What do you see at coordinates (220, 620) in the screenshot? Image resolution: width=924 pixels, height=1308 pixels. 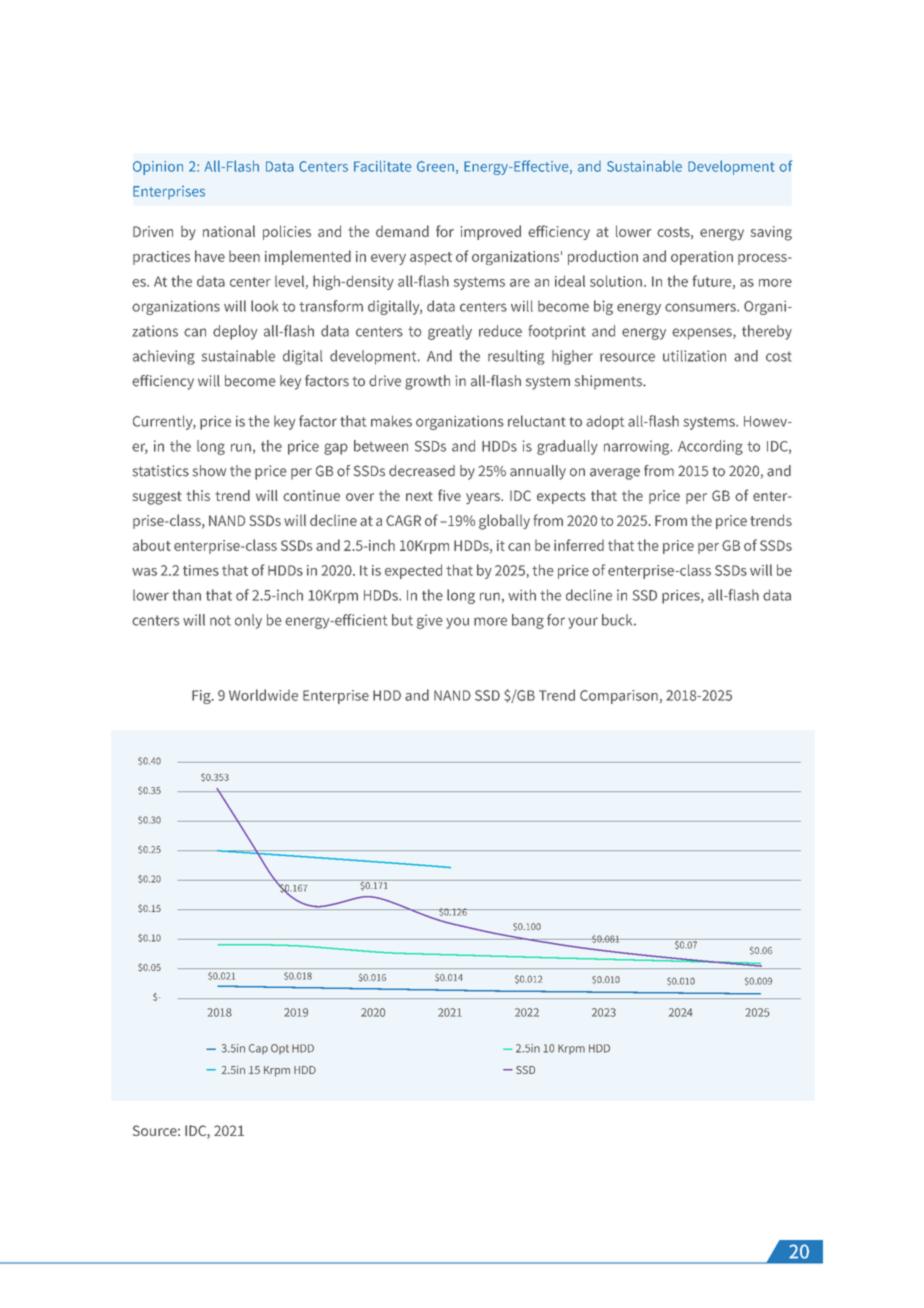 I see `not` at bounding box center [220, 620].
